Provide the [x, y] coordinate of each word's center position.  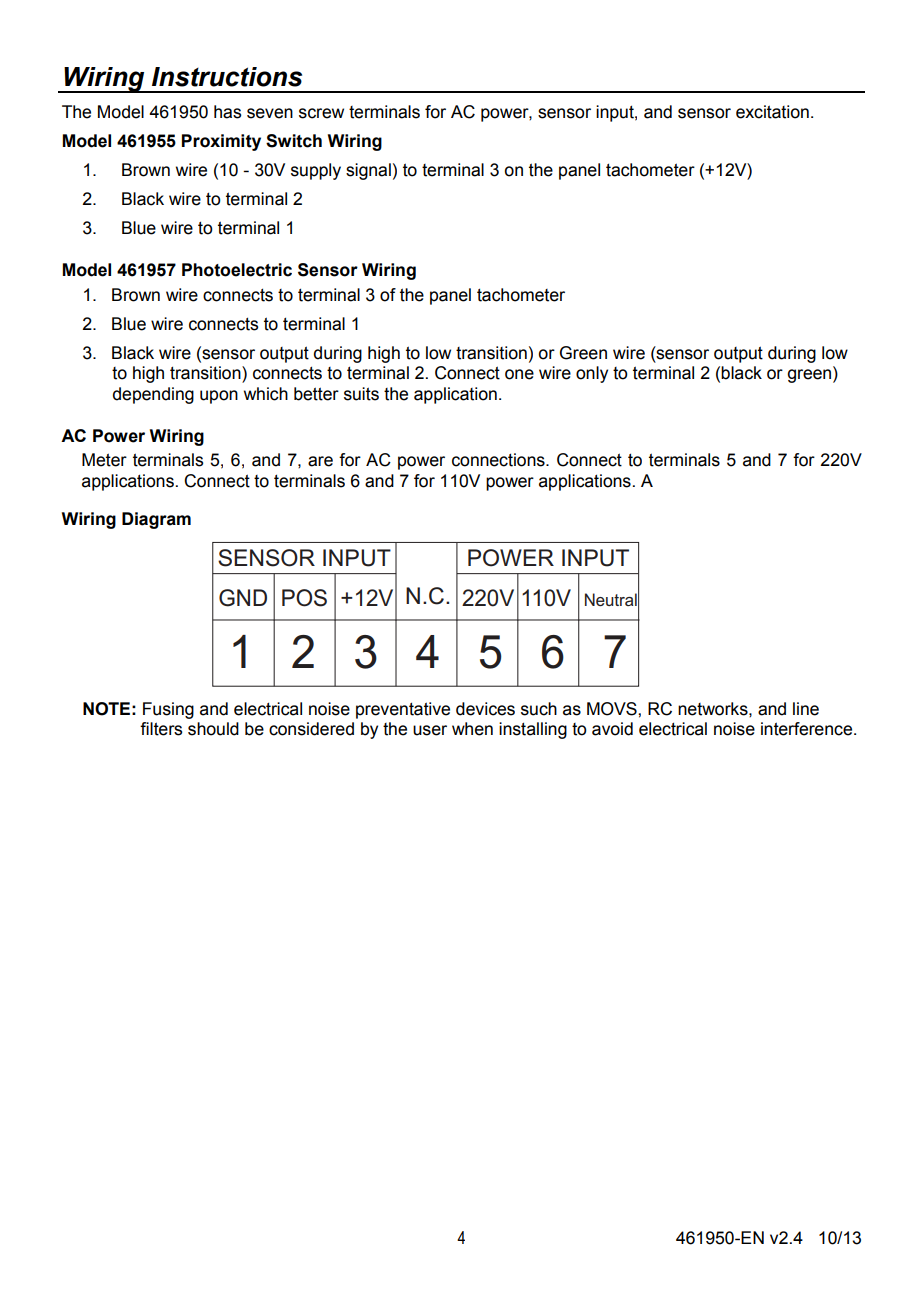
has [227, 112]
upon [219, 397]
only [592, 374]
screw [321, 113]
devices [485, 709]
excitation [772, 112]
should [213, 729]
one [519, 374]
